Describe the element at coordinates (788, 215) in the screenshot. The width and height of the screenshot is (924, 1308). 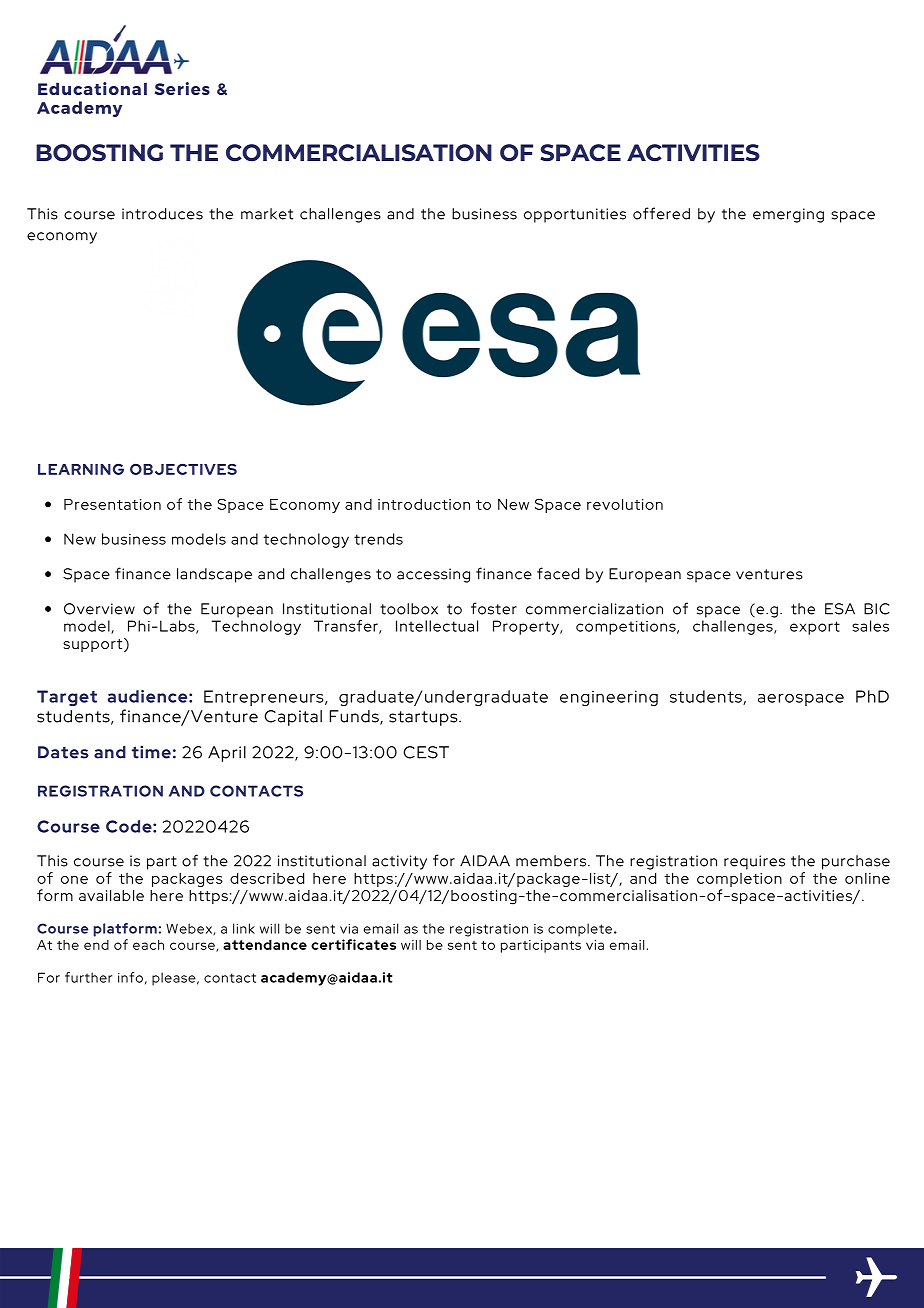
I see `emerging` at that location.
